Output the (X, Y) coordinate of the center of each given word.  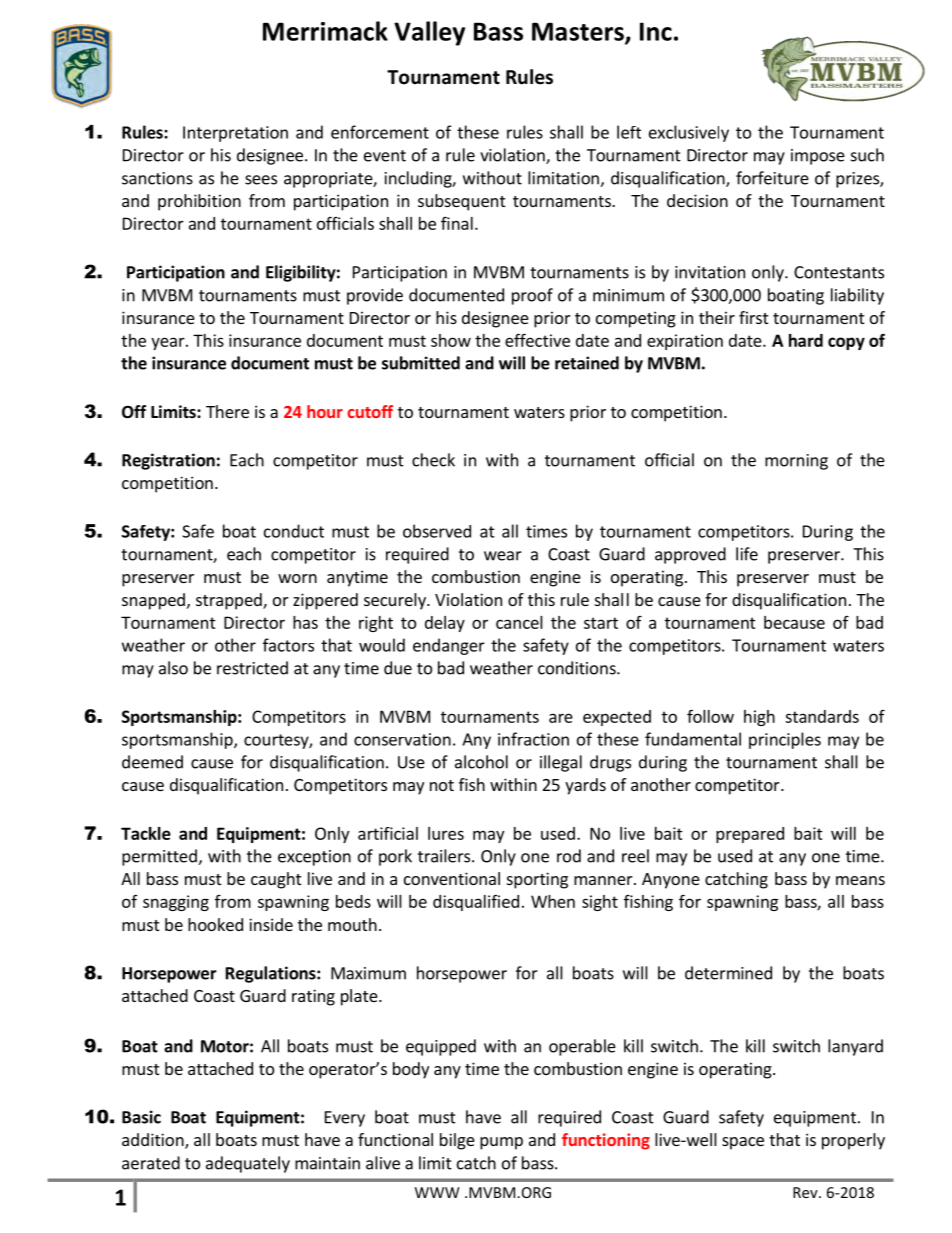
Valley (429, 33)
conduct (294, 531)
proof (532, 296)
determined (728, 973)
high (759, 718)
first (753, 317)
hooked (215, 924)
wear (503, 556)
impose (818, 157)
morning (796, 462)
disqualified (476, 903)
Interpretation (235, 134)
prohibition (199, 202)
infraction (533, 739)
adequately (248, 1164)
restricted (252, 668)
